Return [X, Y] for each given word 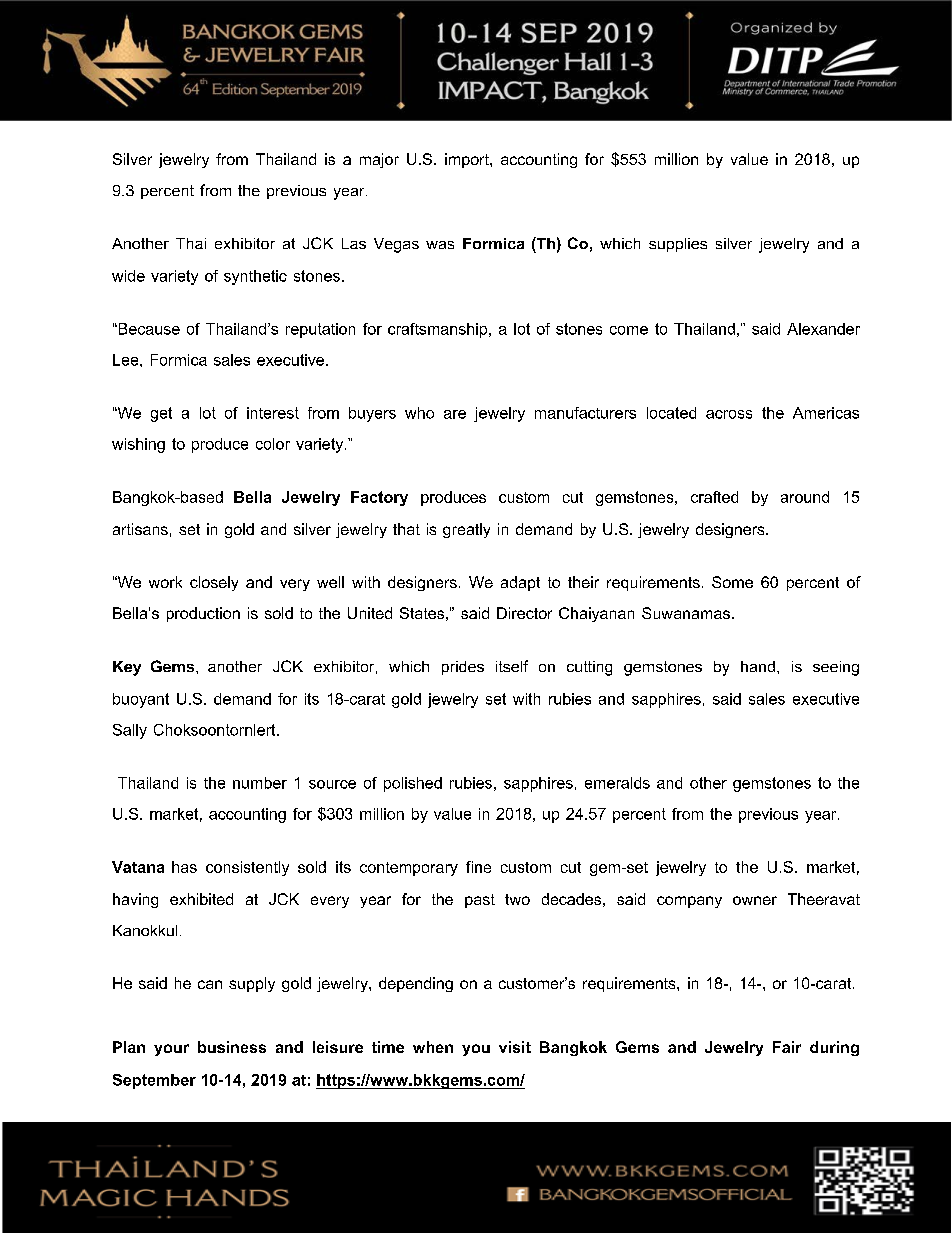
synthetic [255, 277]
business [232, 1047]
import [468, 160]
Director [524, 613]
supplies [678, 245]
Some [732, 582]
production [203, 614]
